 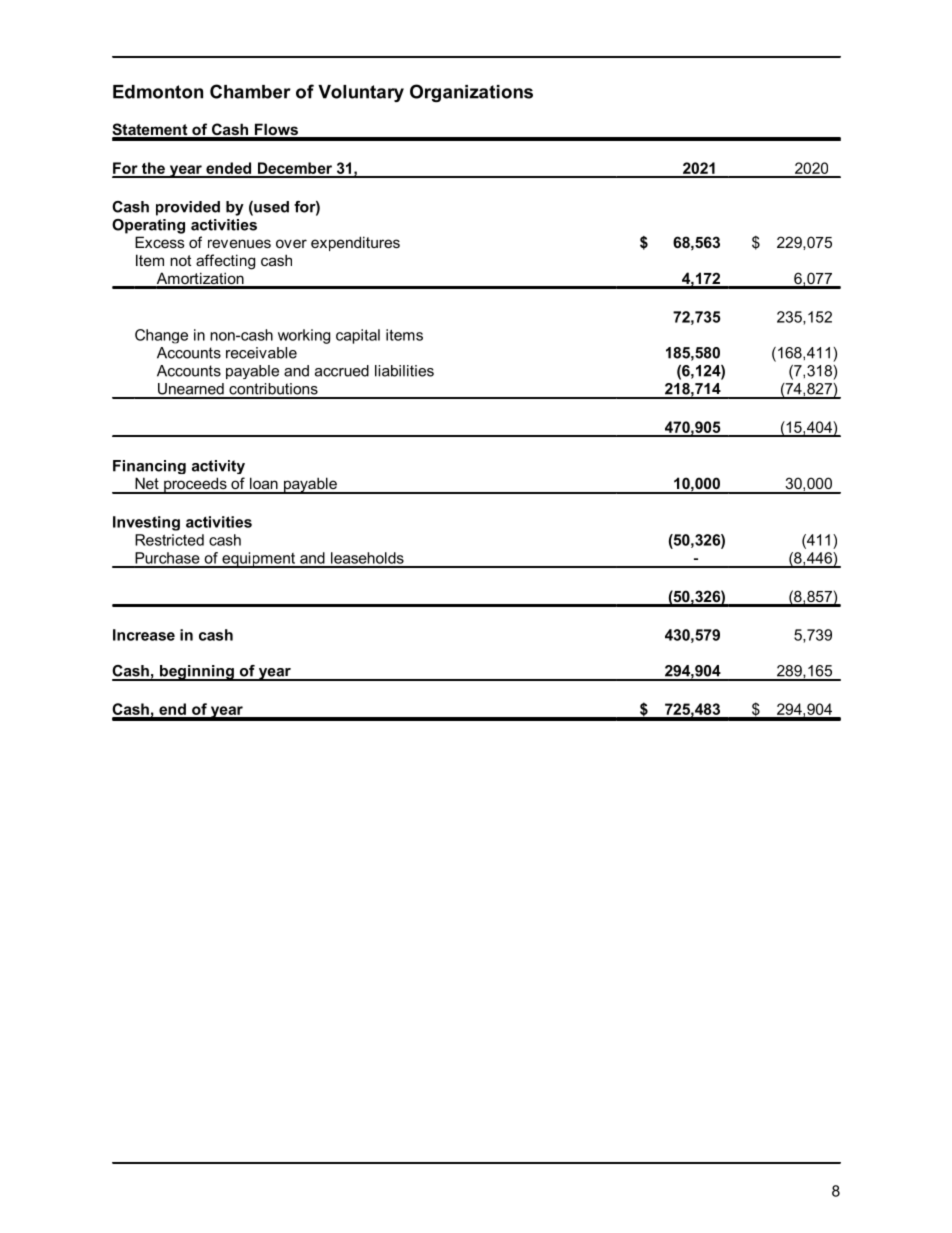 What do you see at coordinates (358, 336) in the screenshot?
I see `capital` at bounding box center [358, 336].
